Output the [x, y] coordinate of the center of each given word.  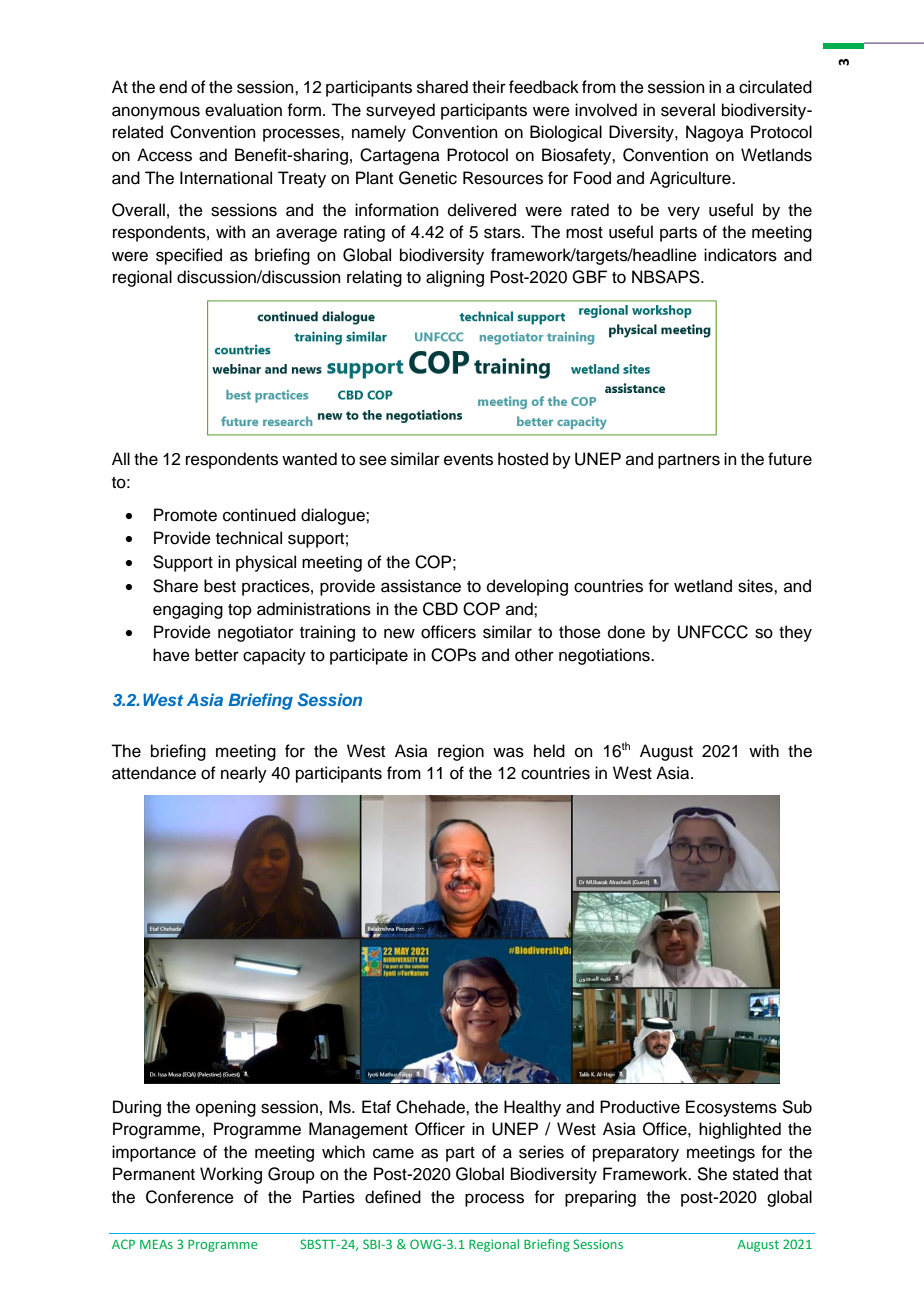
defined [393, 1197]
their [489, 87]
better [217, 655]
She [712, 1174]
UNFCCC [713, 632]
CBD [440, 609]
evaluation [243, 110]
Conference [190, 1197]
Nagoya [715, 133]
